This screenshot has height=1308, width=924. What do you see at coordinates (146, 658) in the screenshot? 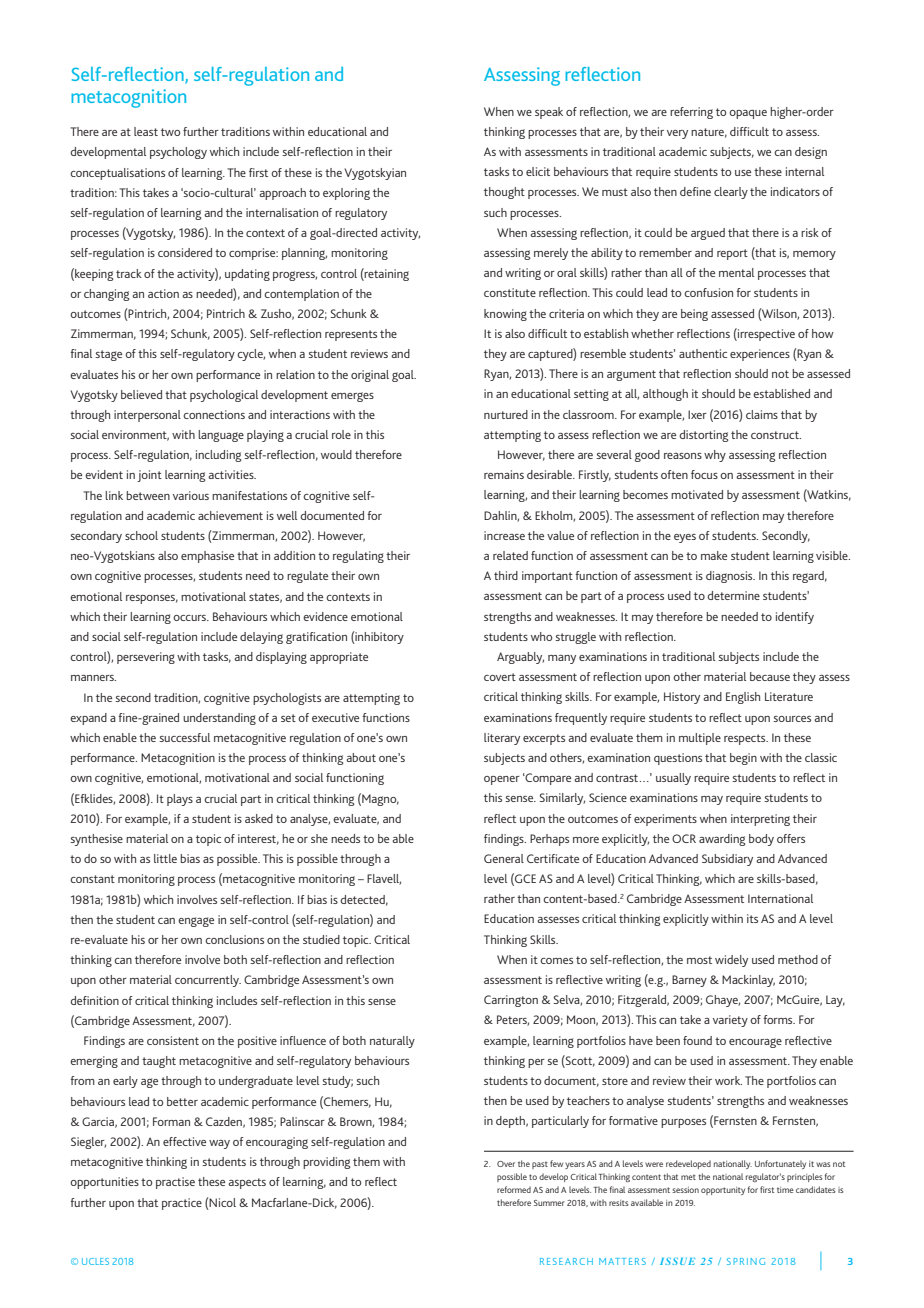
I see `persevering` at bounding box center [146, 658].
